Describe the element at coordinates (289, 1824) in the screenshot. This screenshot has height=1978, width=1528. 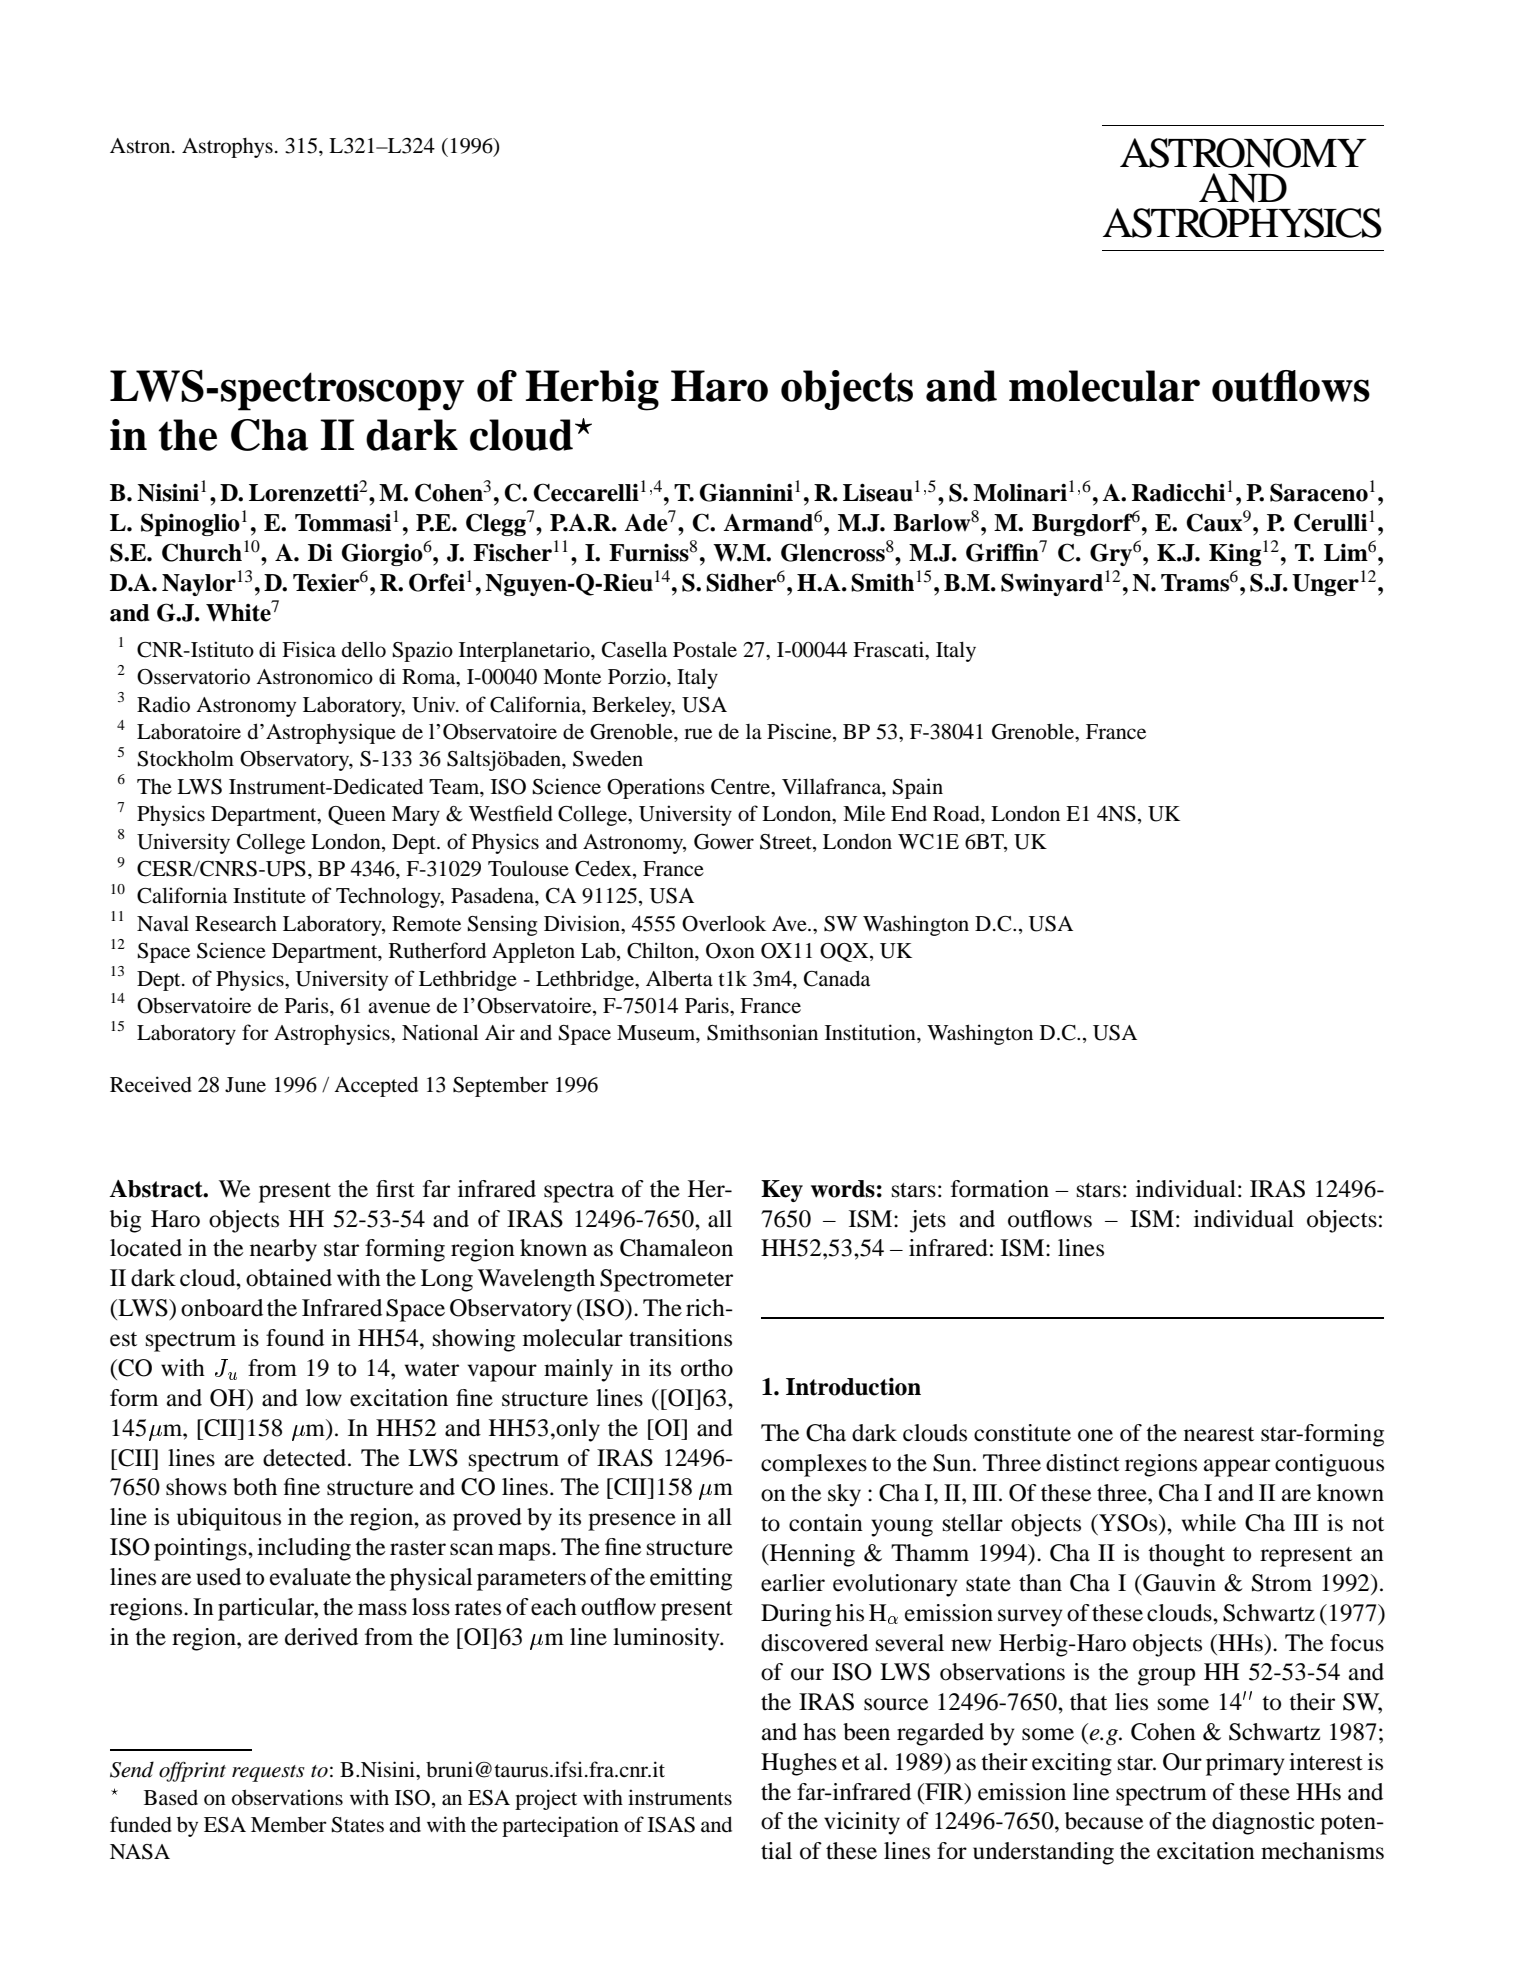
I see `Member` at that location.
